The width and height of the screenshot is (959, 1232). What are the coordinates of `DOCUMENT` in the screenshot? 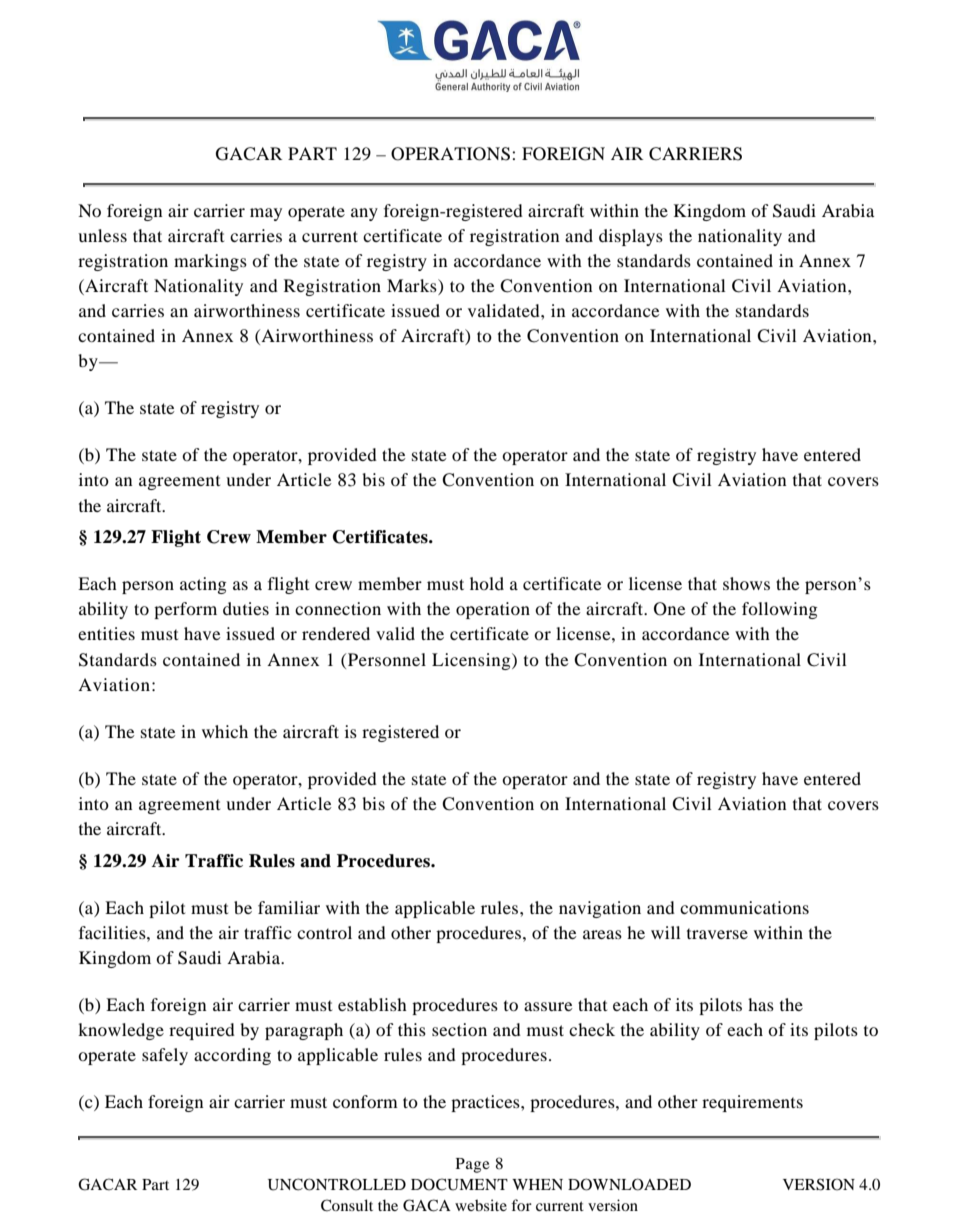 It's located at (459, 1184).
